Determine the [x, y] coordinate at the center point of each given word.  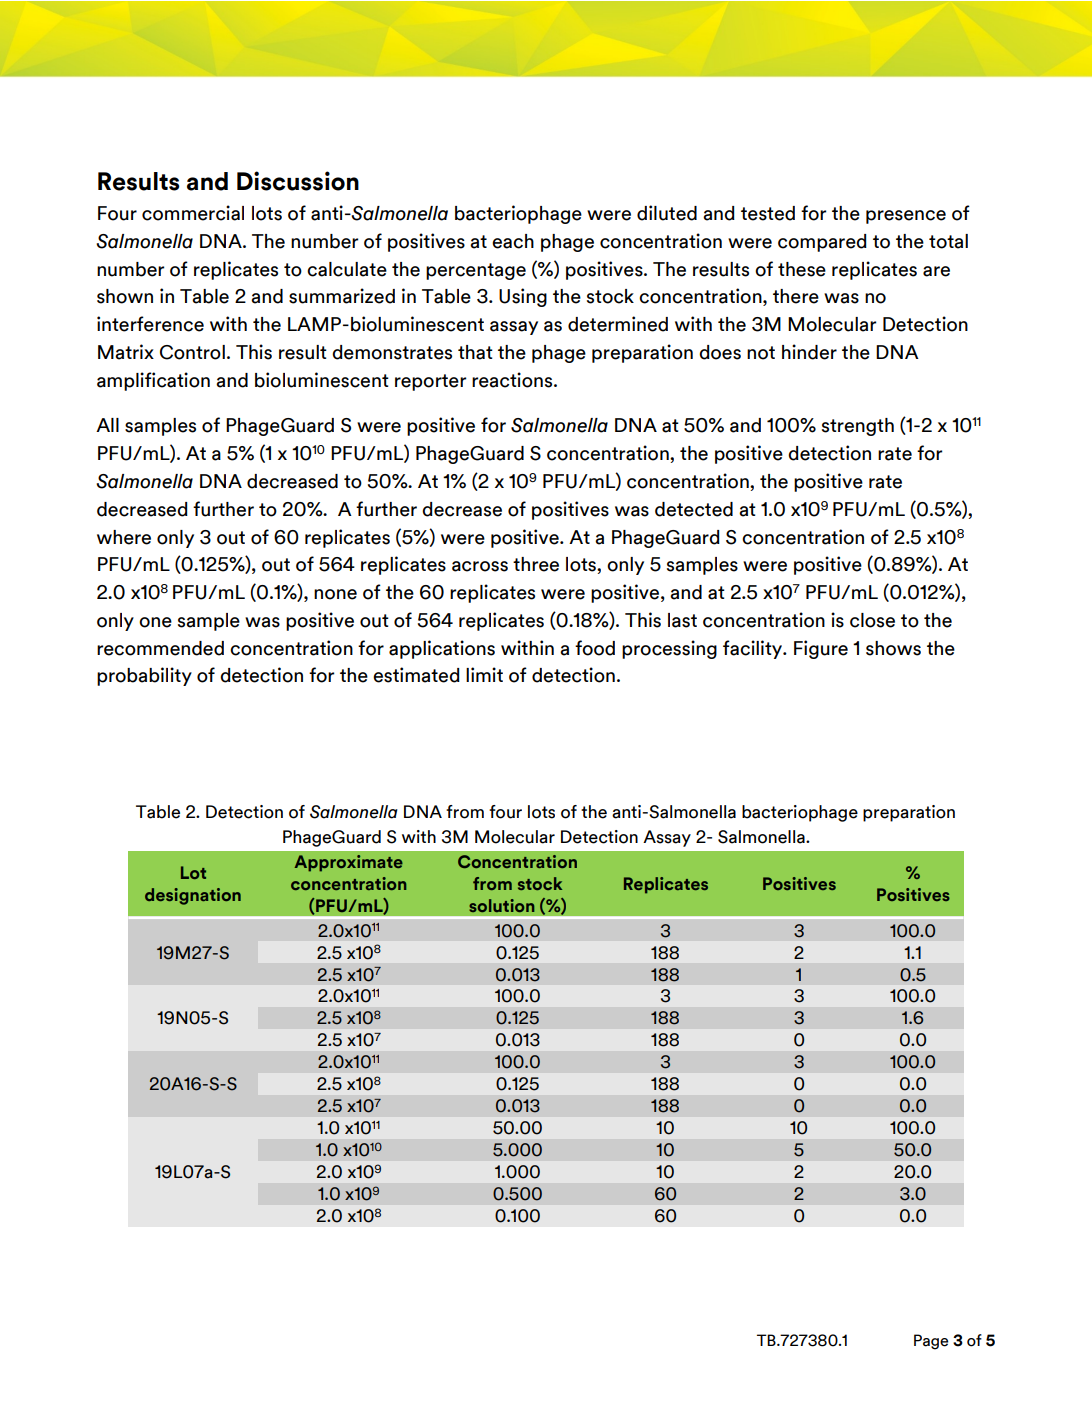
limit [484, 674]
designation [193, 896]
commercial [193, 213]
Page [931, 1342]
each [513, 241]
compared [822, 243]
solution [501, 905]
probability [144, 676]
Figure [821, 649]
